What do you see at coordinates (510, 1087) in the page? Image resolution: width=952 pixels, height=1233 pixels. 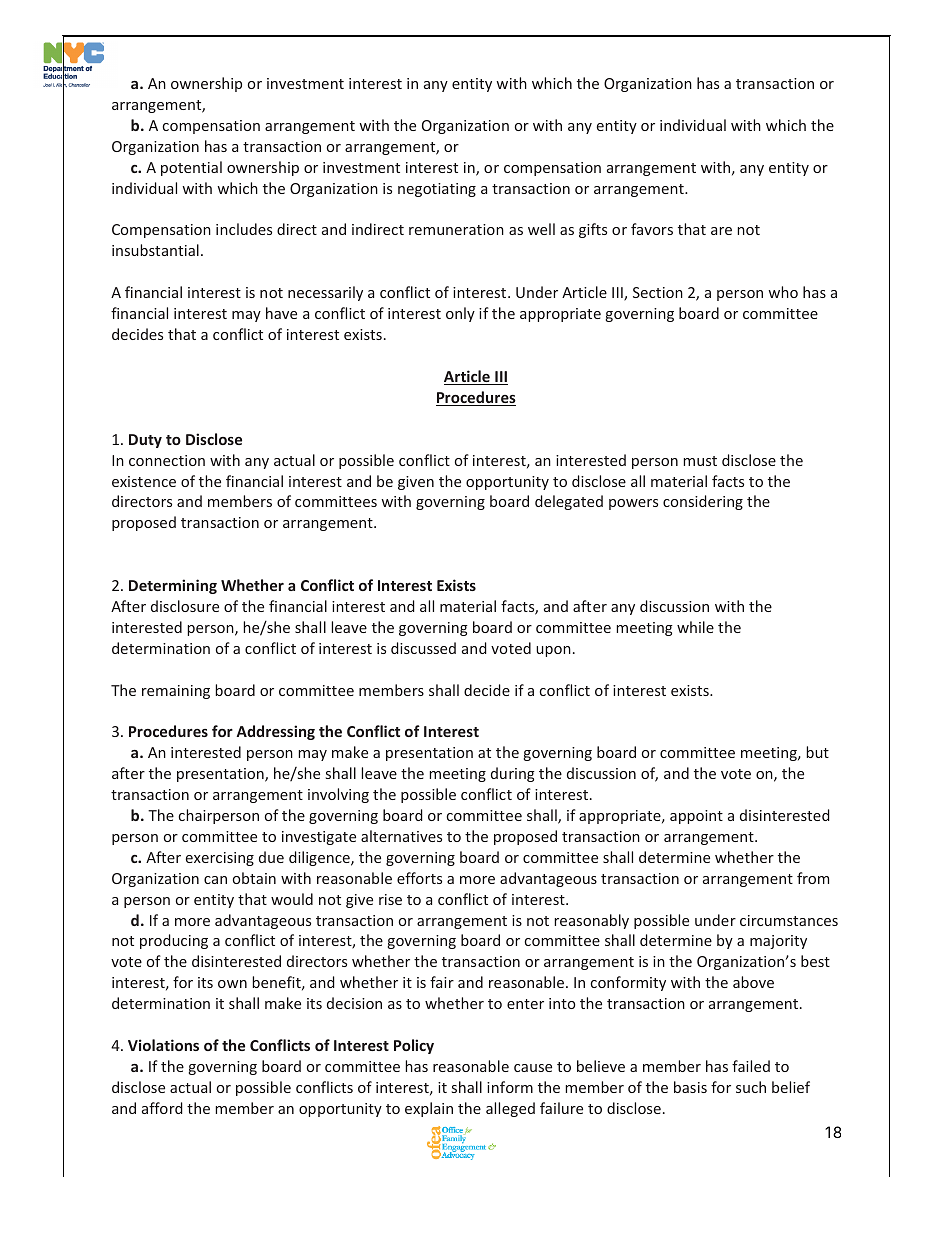 I see `inform` at bounding box center [510, 1087].
